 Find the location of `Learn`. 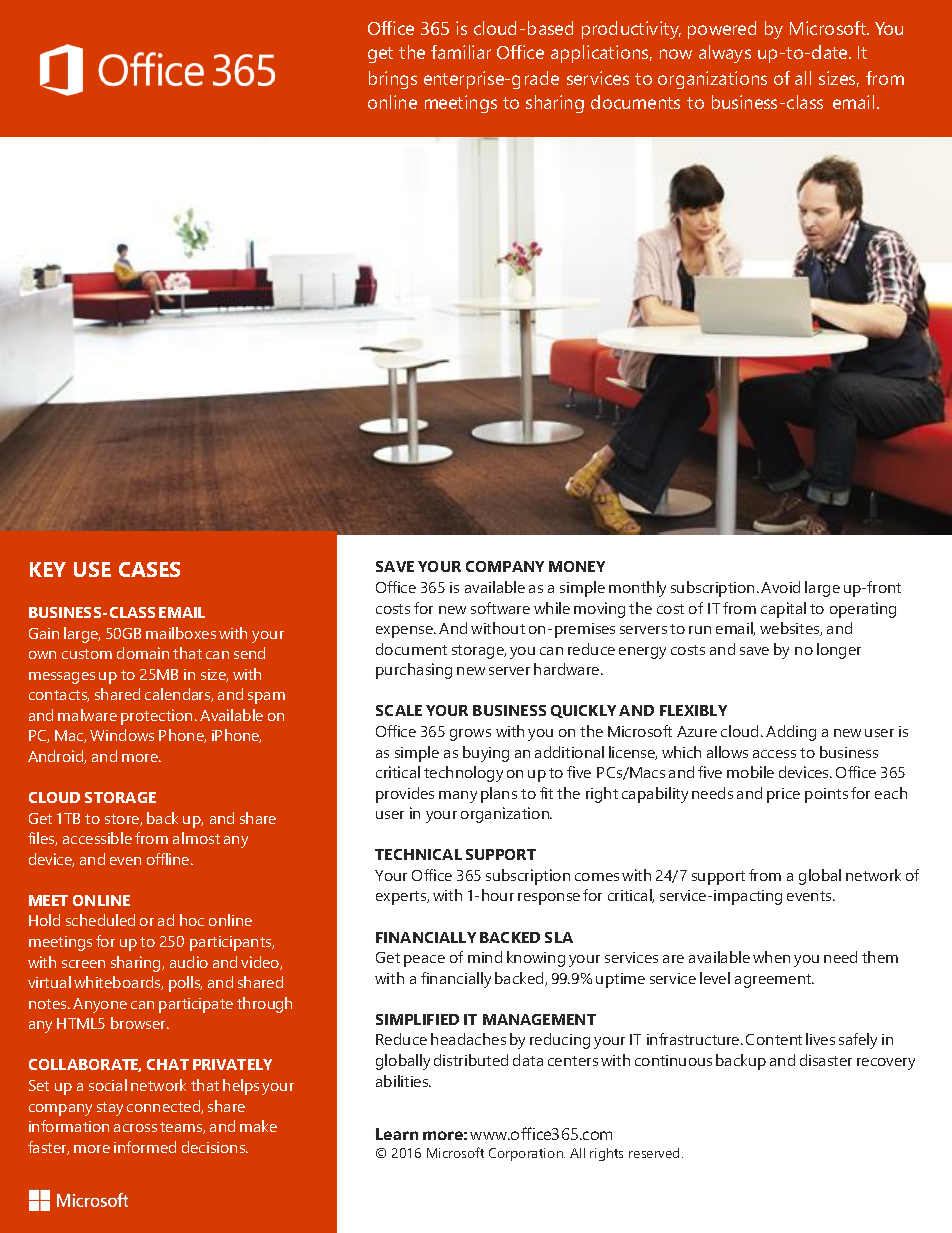

Learn is located at coordinates (397, 1134).
